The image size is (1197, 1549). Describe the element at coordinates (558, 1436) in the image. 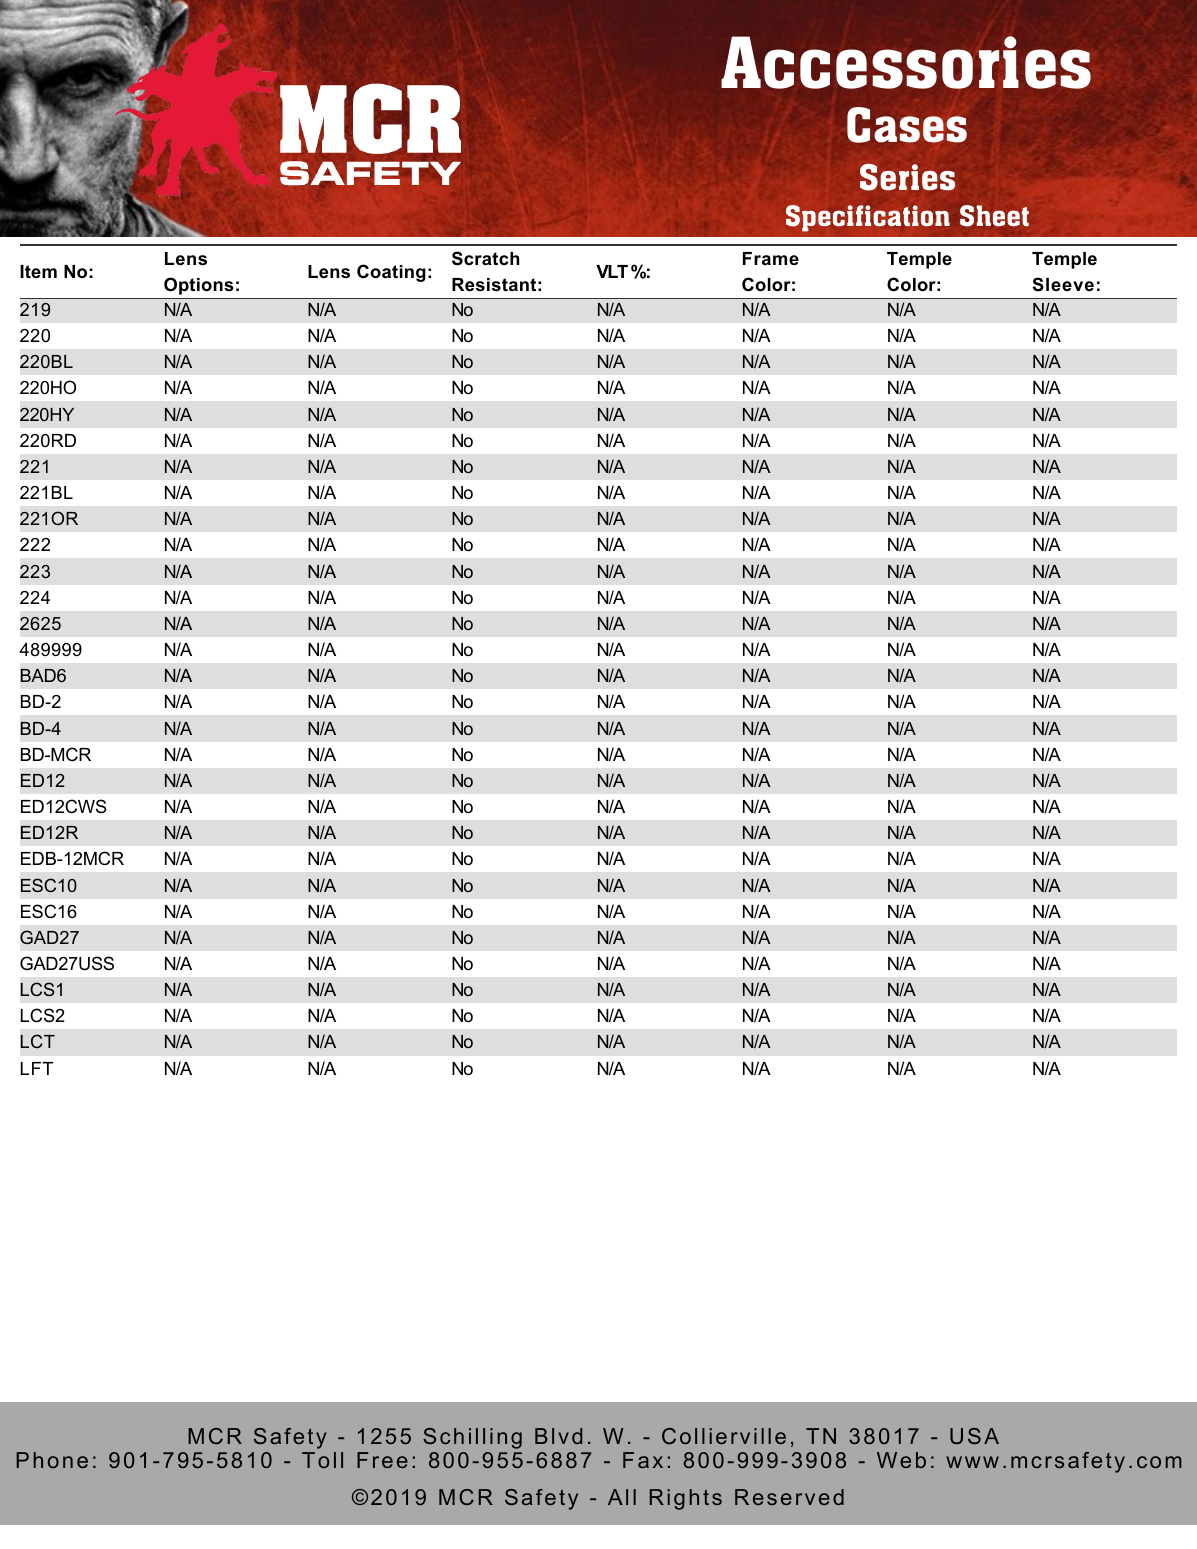

I see `Blvd` at that location.
